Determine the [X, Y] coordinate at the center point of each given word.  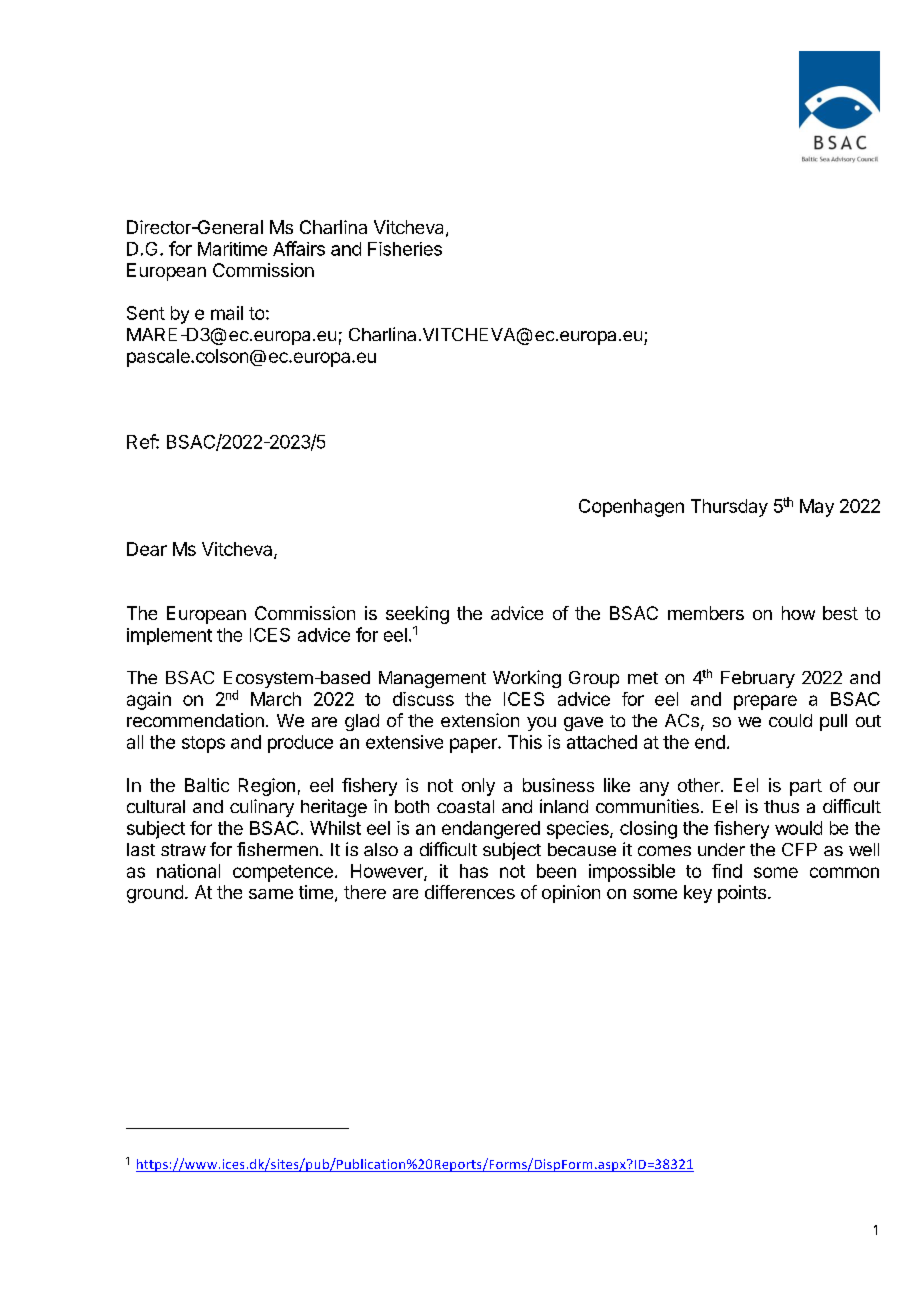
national [188, 871]
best [840, 613]
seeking [417, 616]
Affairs [299, 248]
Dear [147, 549]
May [817, 508]
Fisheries [405, 249]
